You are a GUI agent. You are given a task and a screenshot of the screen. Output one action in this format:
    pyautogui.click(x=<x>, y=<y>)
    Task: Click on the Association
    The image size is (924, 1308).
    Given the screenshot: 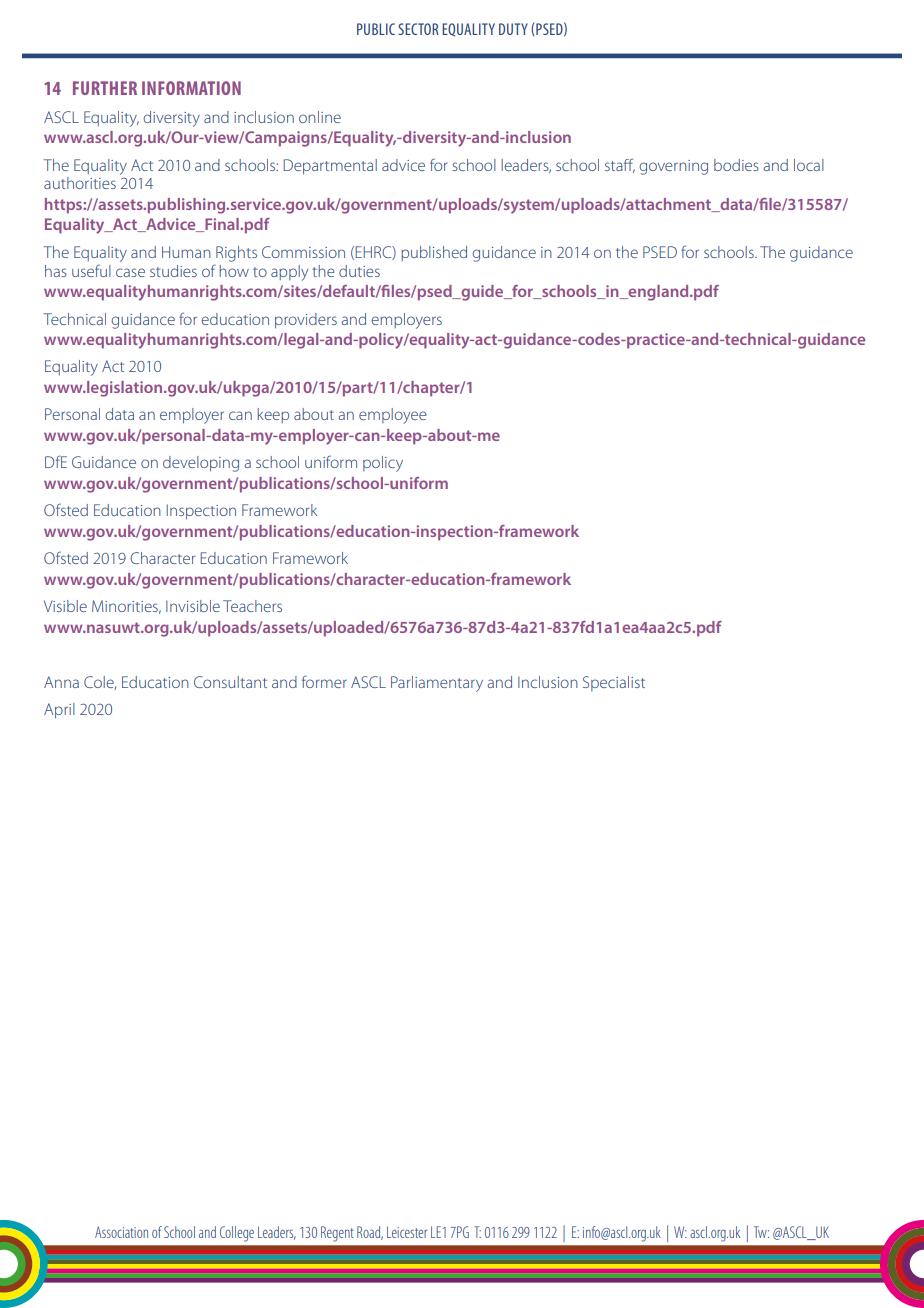 What is the action you would take?
    pyautogui.click(x=121, y=1232)
